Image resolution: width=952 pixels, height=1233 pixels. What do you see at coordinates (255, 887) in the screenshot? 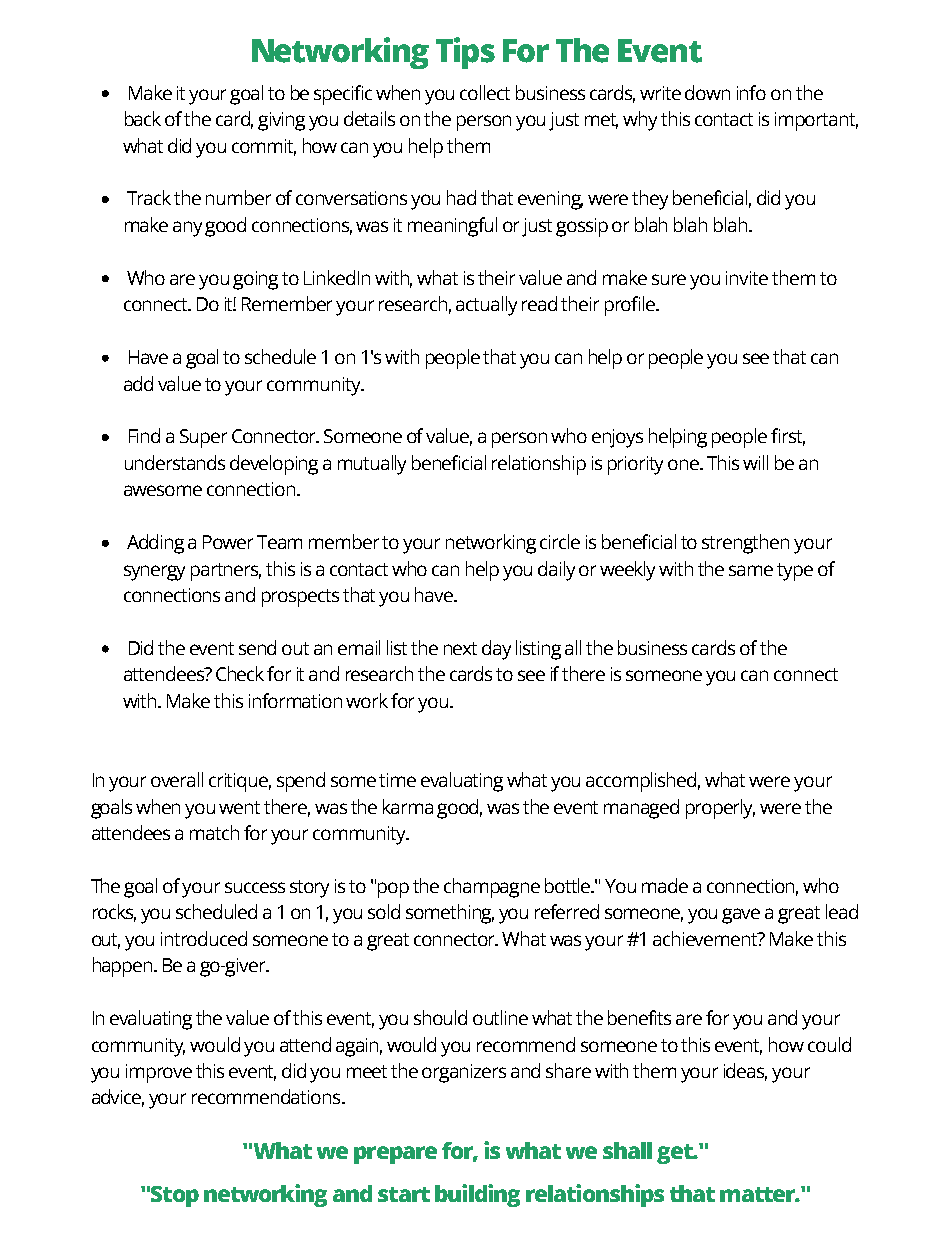
I see `success` at bounding box center [255, 887].
